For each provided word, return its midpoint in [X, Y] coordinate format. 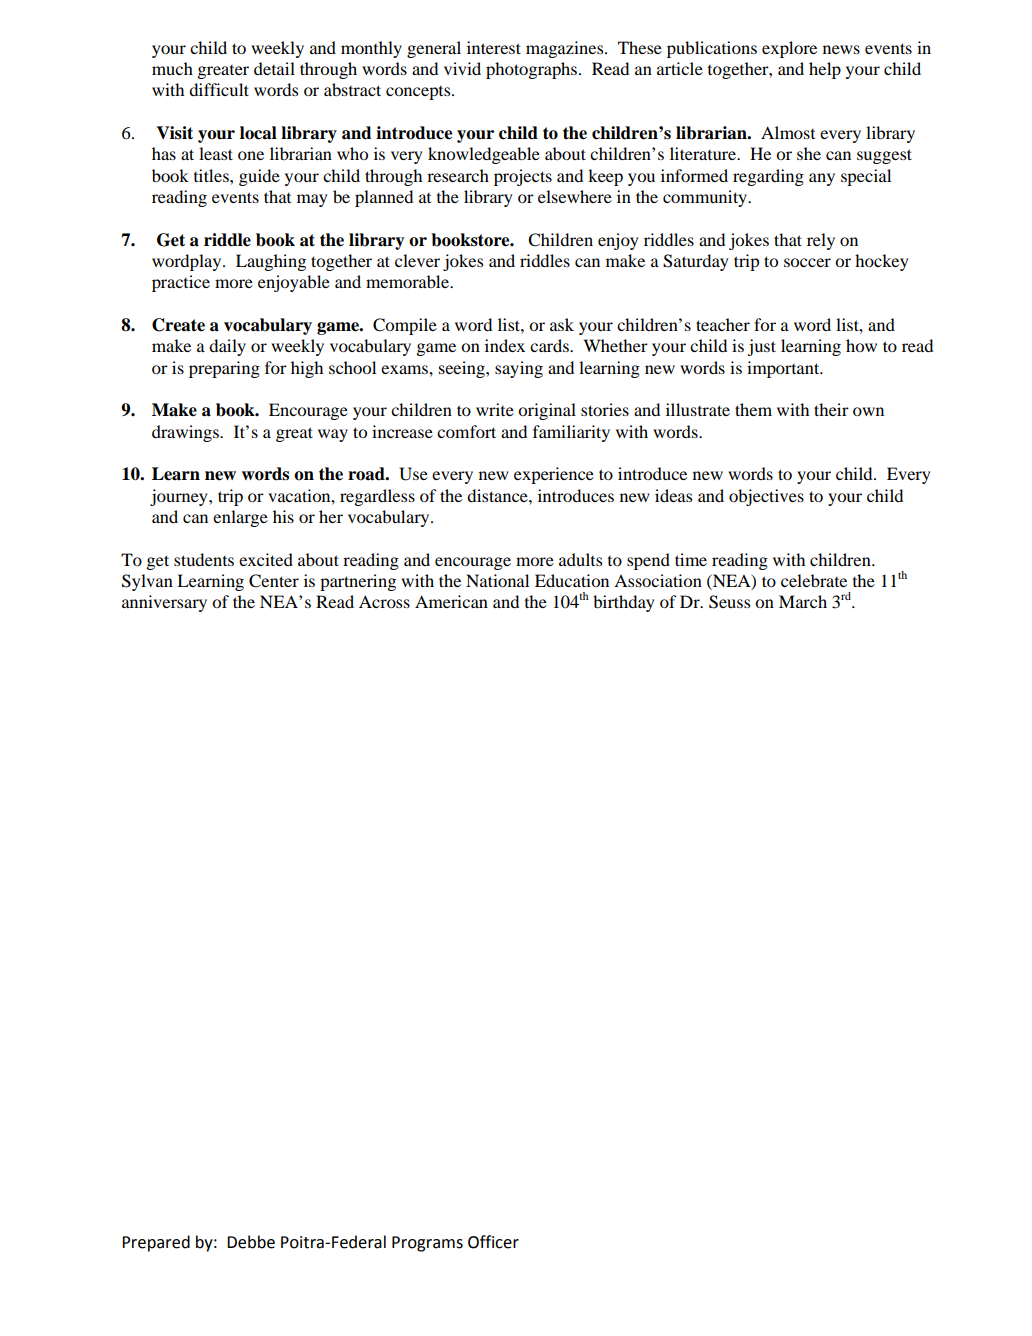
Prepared [156, 1243]
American [451, 601]
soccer [807, 262]
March [803, 601]
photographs [533, 70]
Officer [493, 1242]
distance [498, 495]
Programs [427, 1244]
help [825, 70]
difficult [219, 89]
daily [227, 347]
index [505, 345]
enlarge [240, 518]
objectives [766, 497]
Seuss [729, 602]
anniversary [164, 603]
